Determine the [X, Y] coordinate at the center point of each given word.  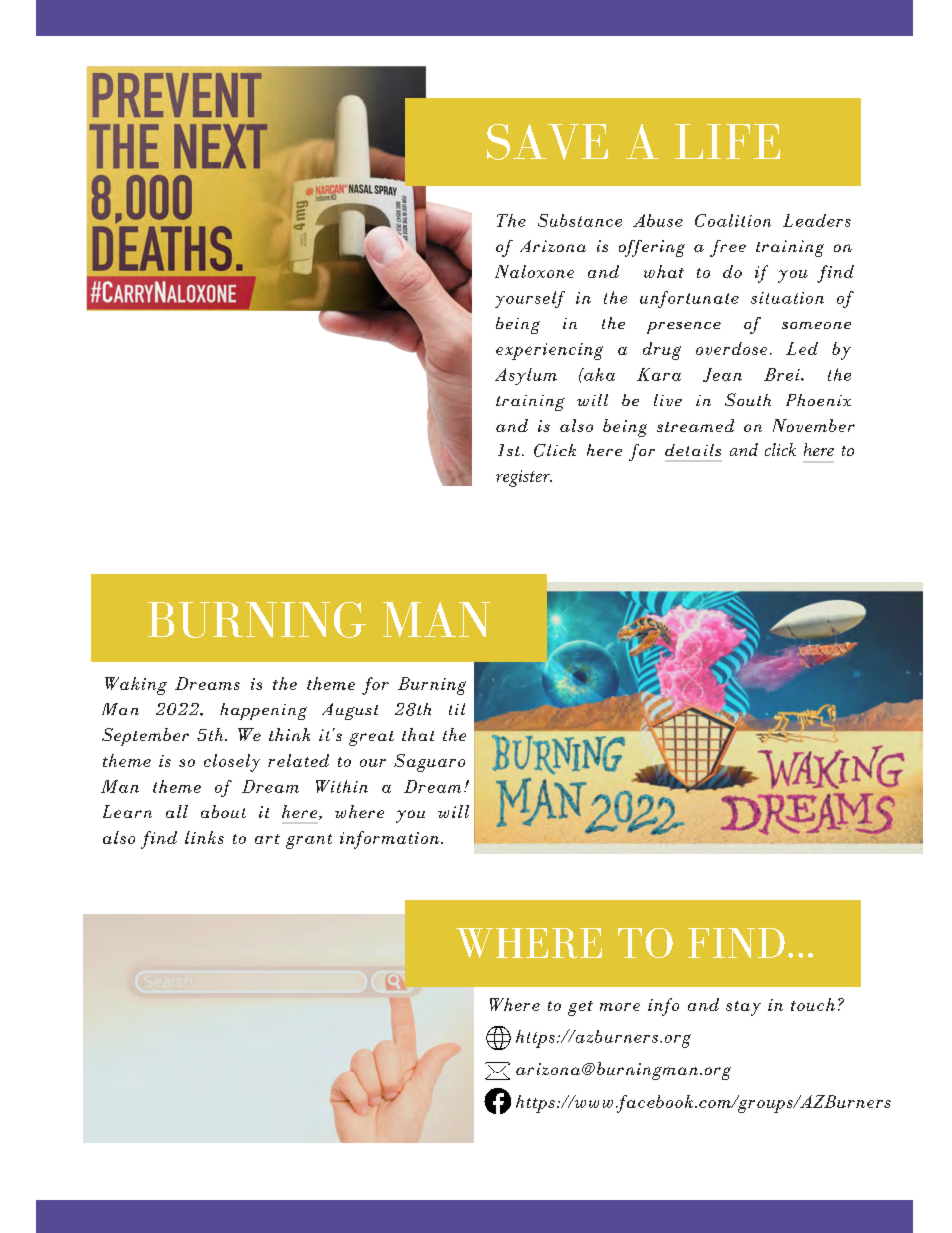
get [580, 1008]
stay [743, 1008]
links [204, 837]
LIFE [727, 141]
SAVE [547, 142]
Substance [580, 220]
